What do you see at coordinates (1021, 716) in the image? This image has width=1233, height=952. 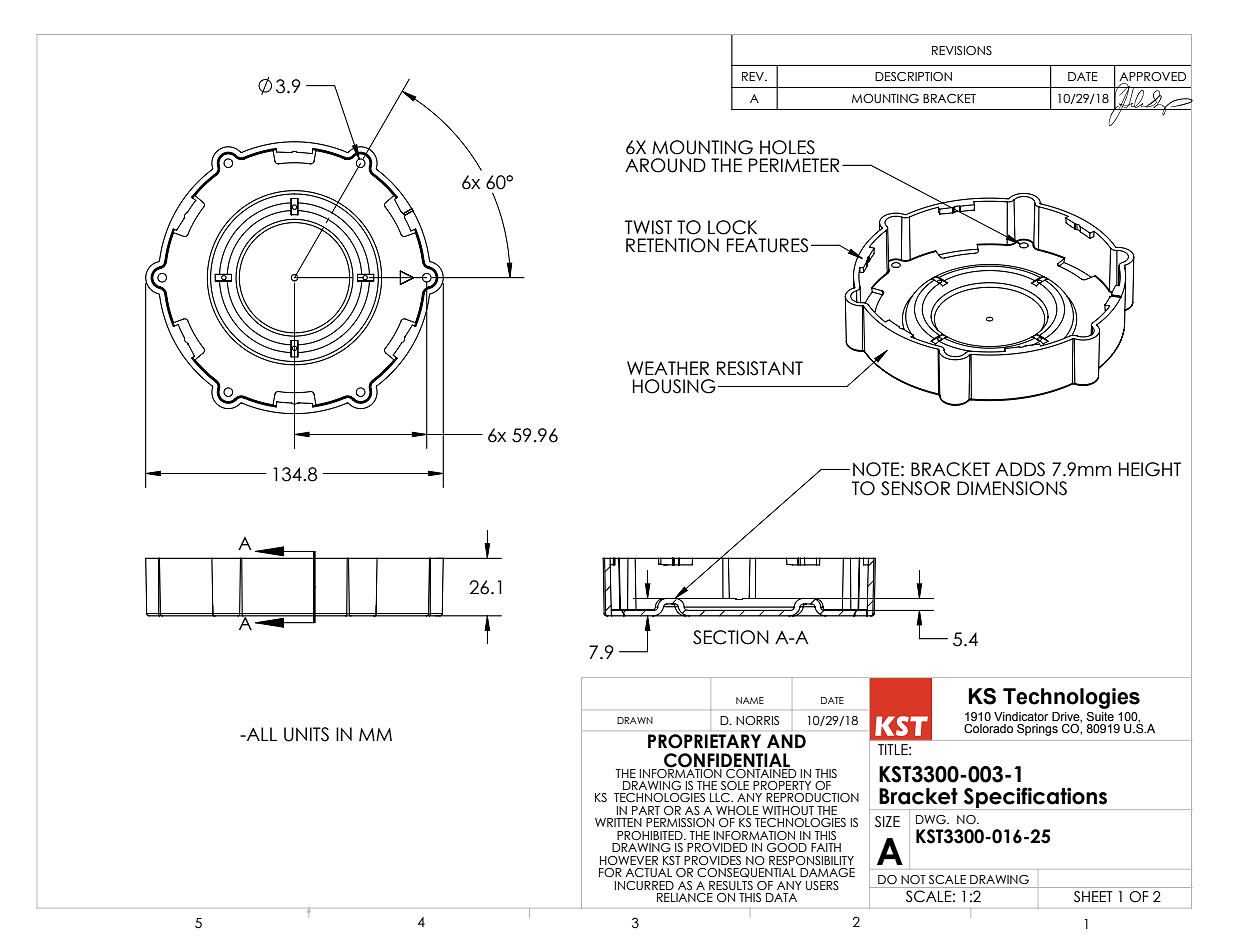 I see `Vindicator` at bounding box center [1021, 716].
